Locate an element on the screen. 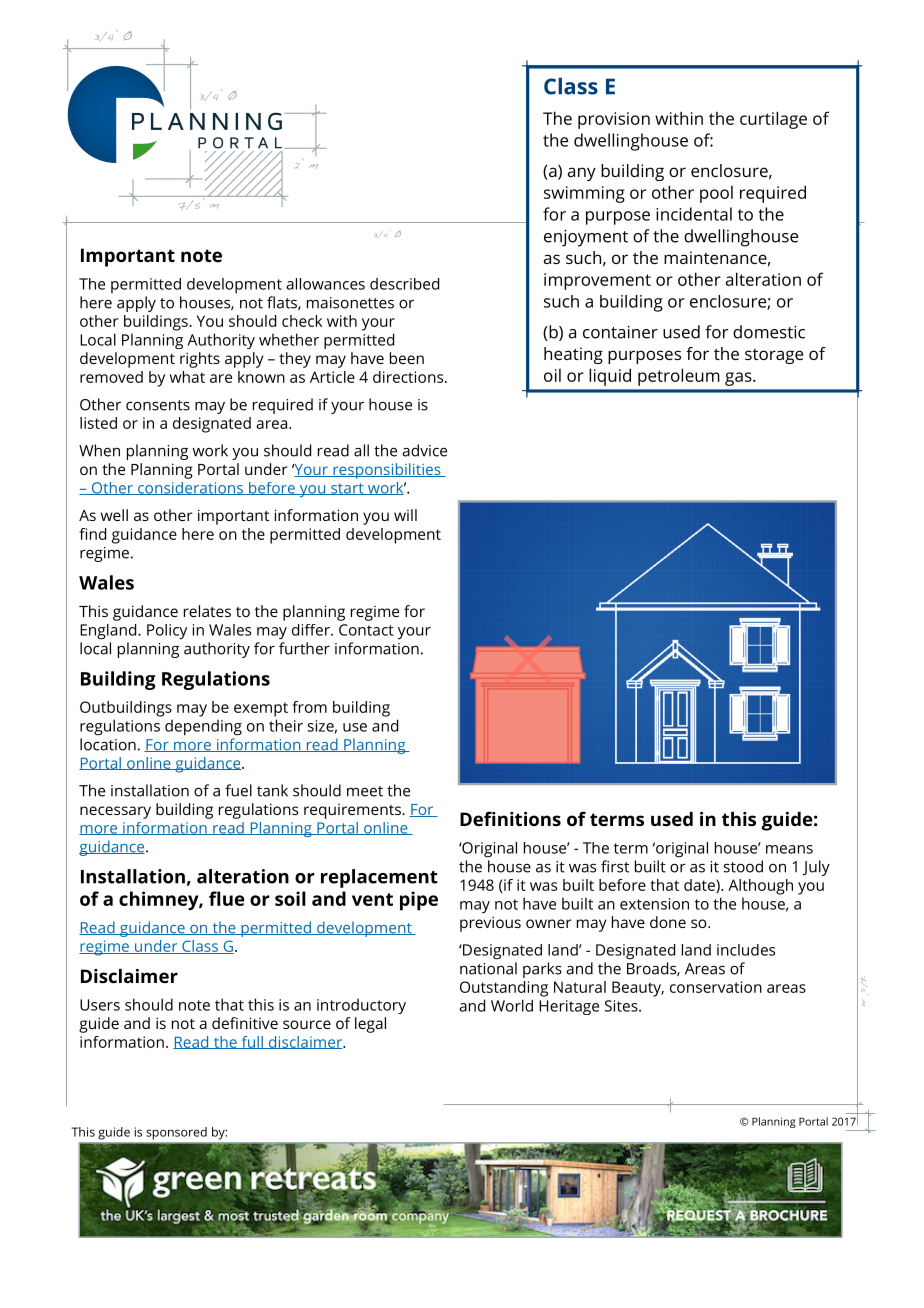 This screenshot has width=924, height=1308. means is located at coordinates (789, 849).
